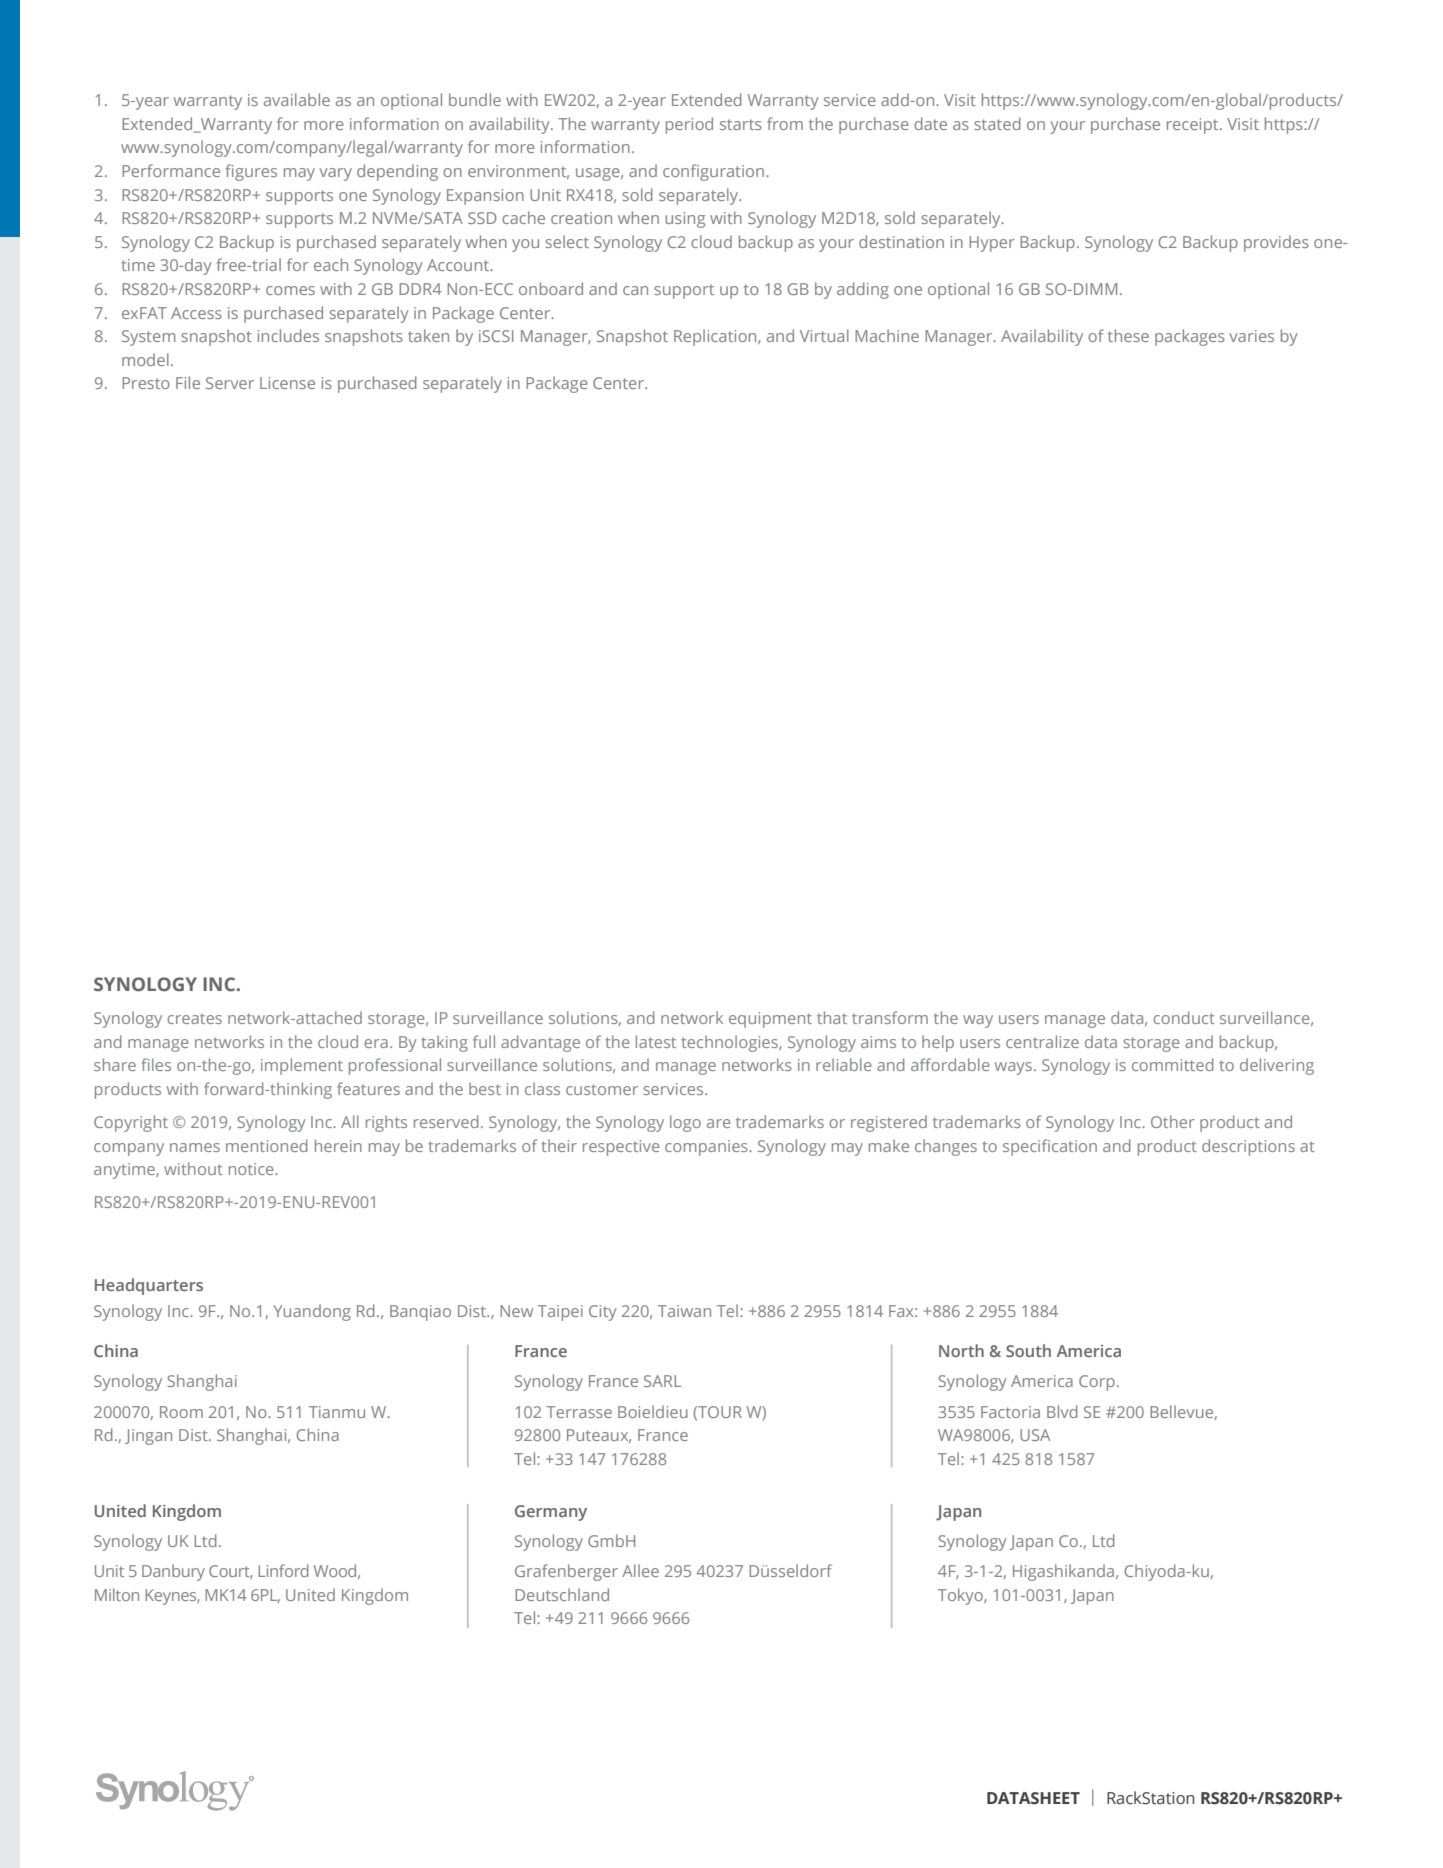 This image has height=1868, width=1443. I want to click on conduct, so click(1184, 1017).
